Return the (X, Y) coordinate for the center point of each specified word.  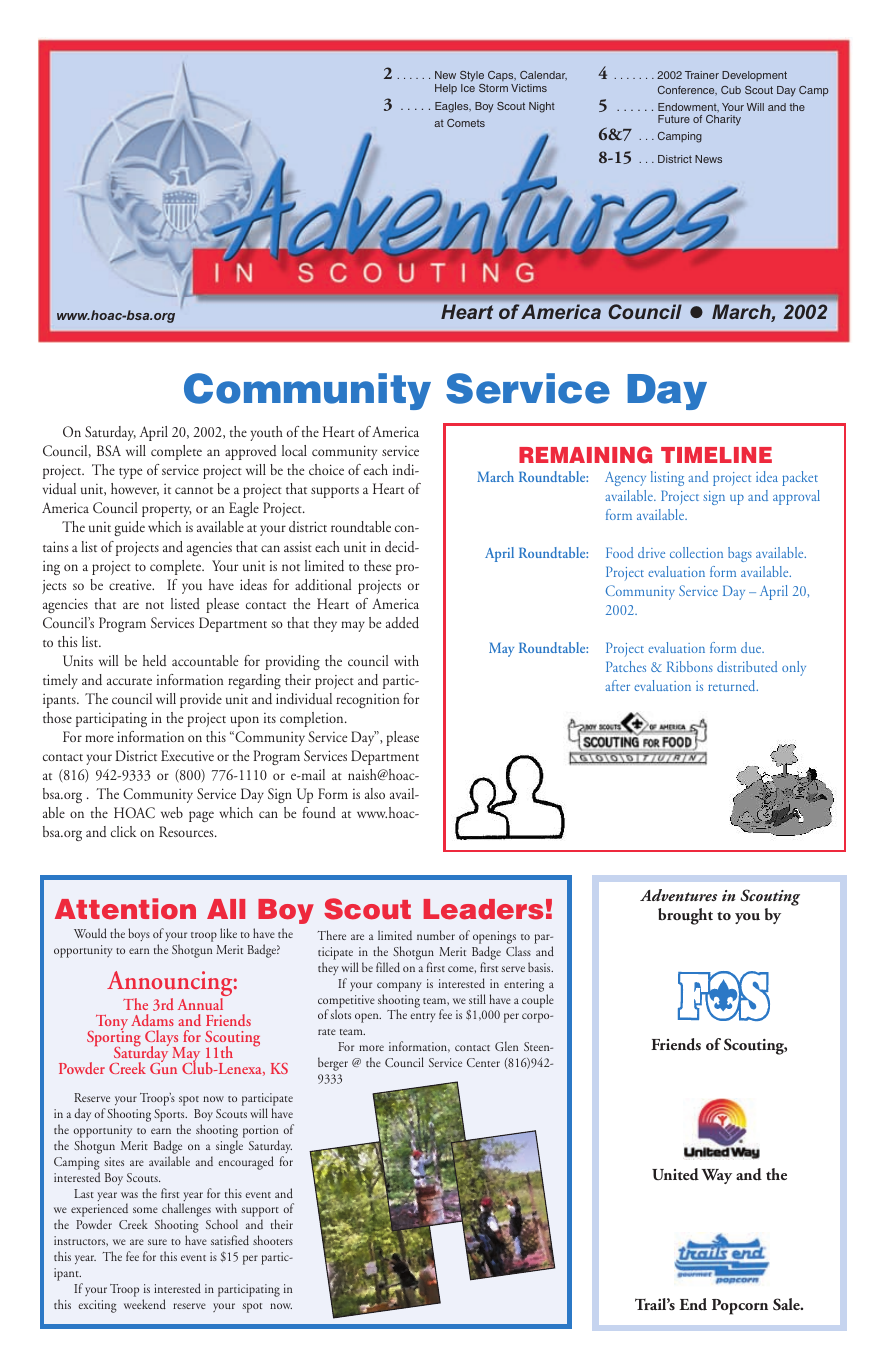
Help (446, 89)
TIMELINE (716, 455)
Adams (152, 1020)
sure (157, 1242)
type (130, 473)
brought (685, 916)
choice (326, 469)
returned (733, 685)
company (399, 987)
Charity (723, 120)
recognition (368, 700)
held (155, 660)
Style (472, 78)
